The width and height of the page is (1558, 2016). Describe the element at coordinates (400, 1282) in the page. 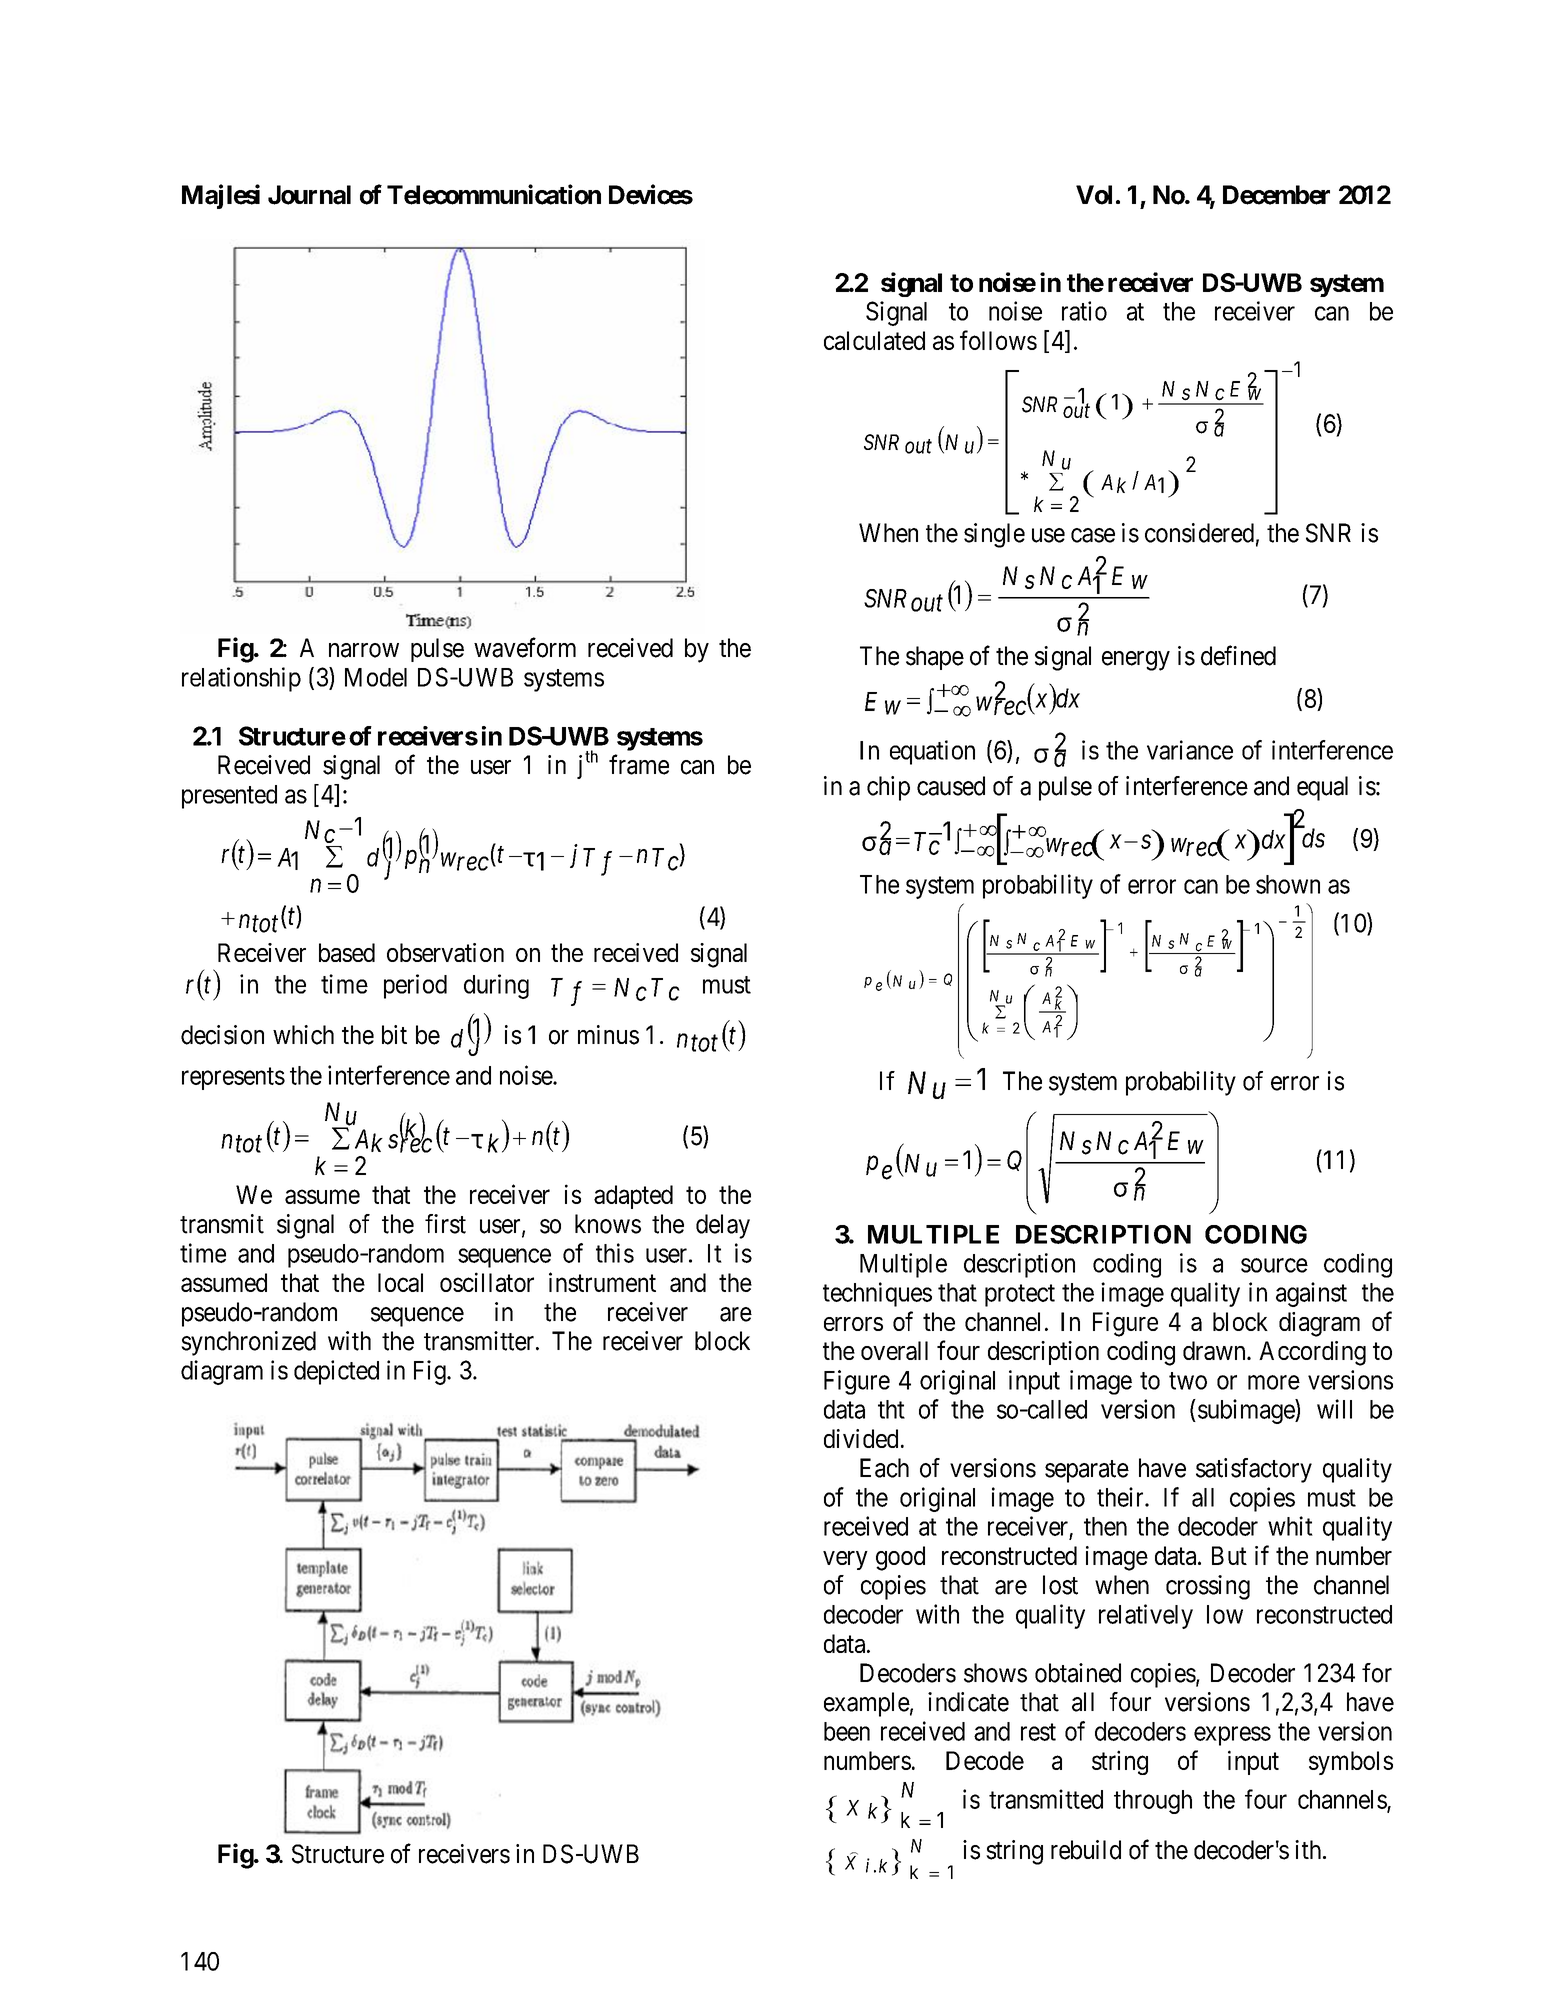

I see `local` at that location.
